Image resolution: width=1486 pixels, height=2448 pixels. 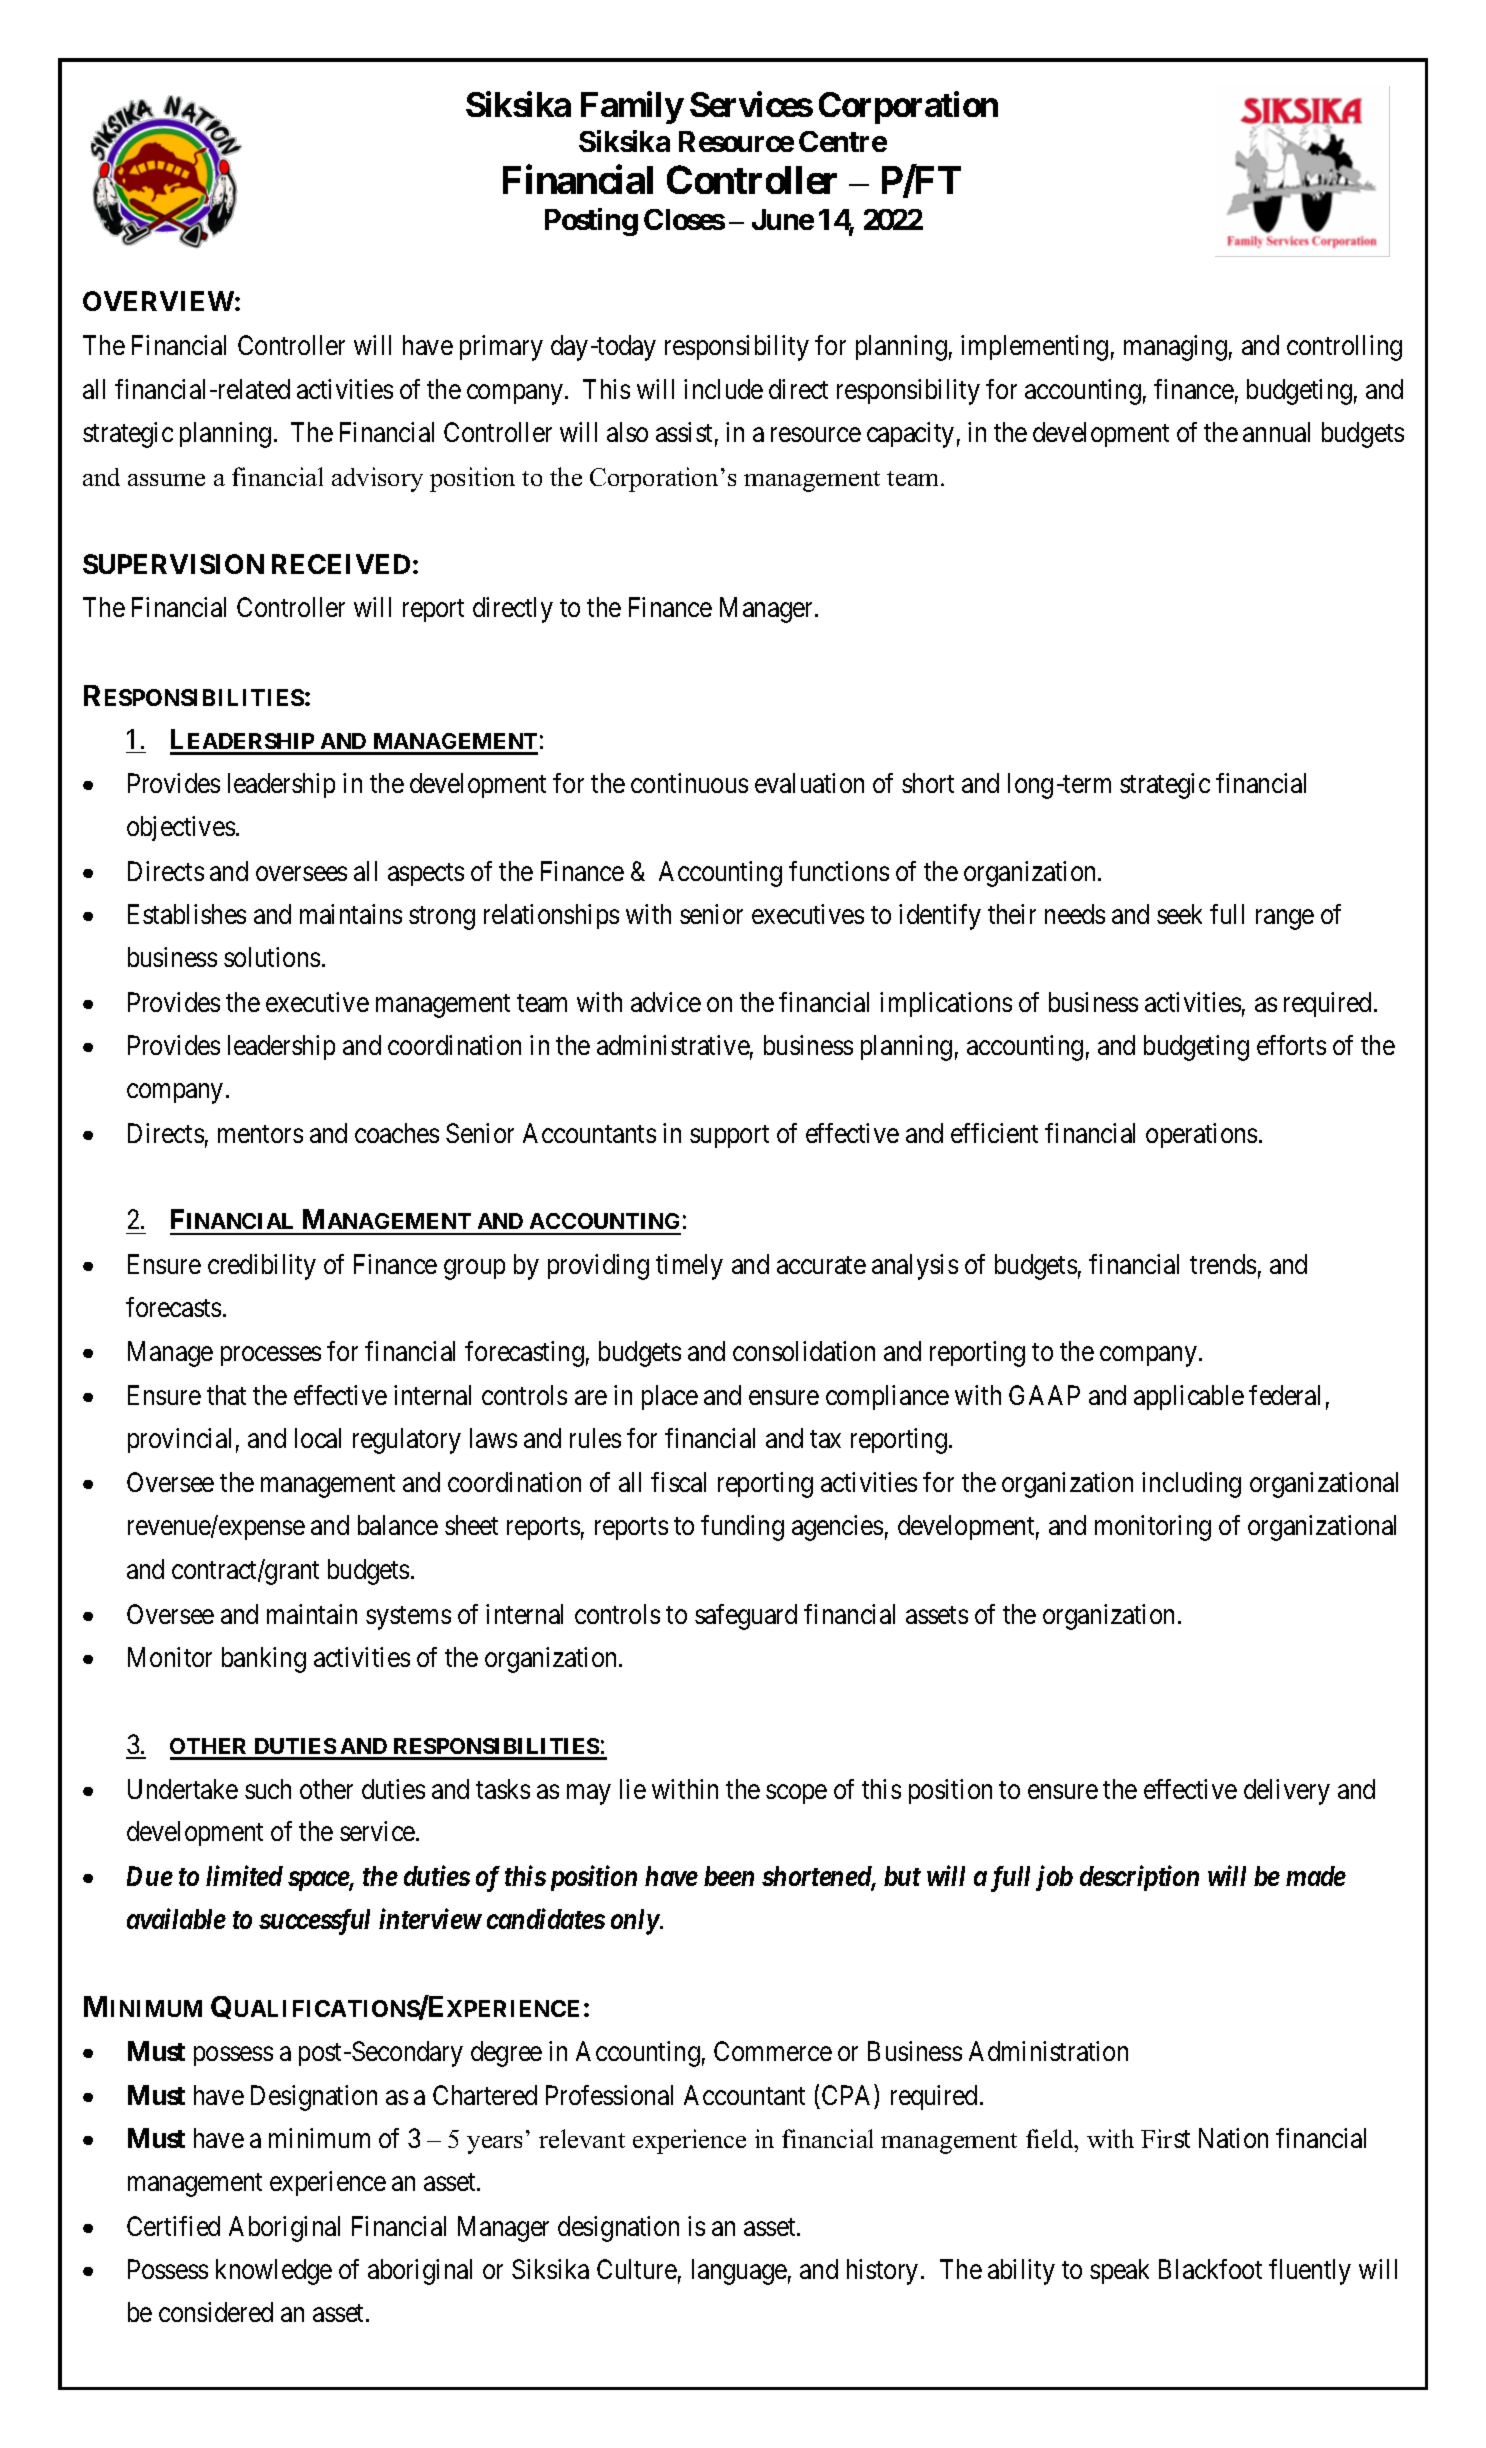 What do you see at coordinates (341, 564) in the image?
I see `RECEIVED` at bounding box center [341, 564].
